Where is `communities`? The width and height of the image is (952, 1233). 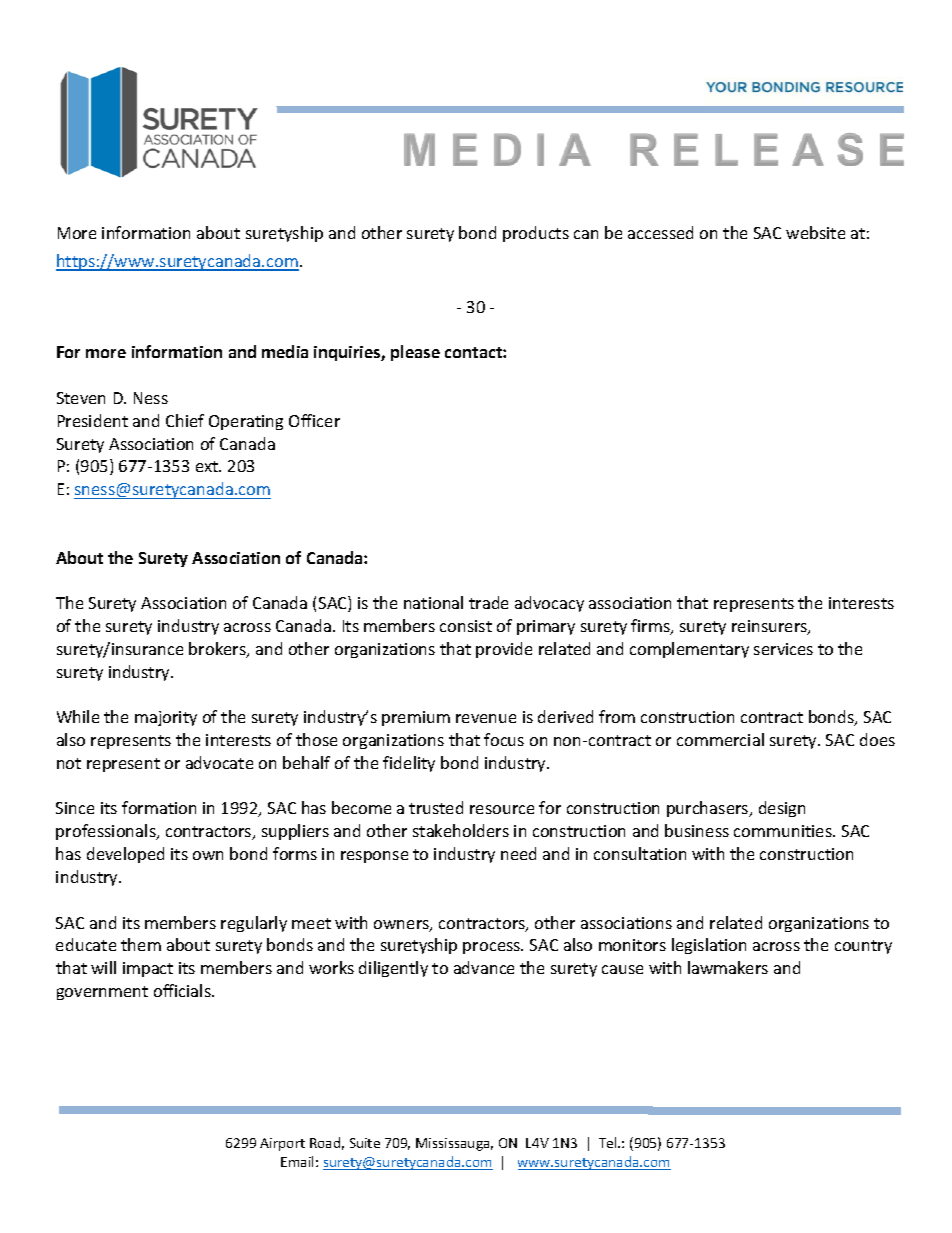
communities is located at coordinates (784, 831).
